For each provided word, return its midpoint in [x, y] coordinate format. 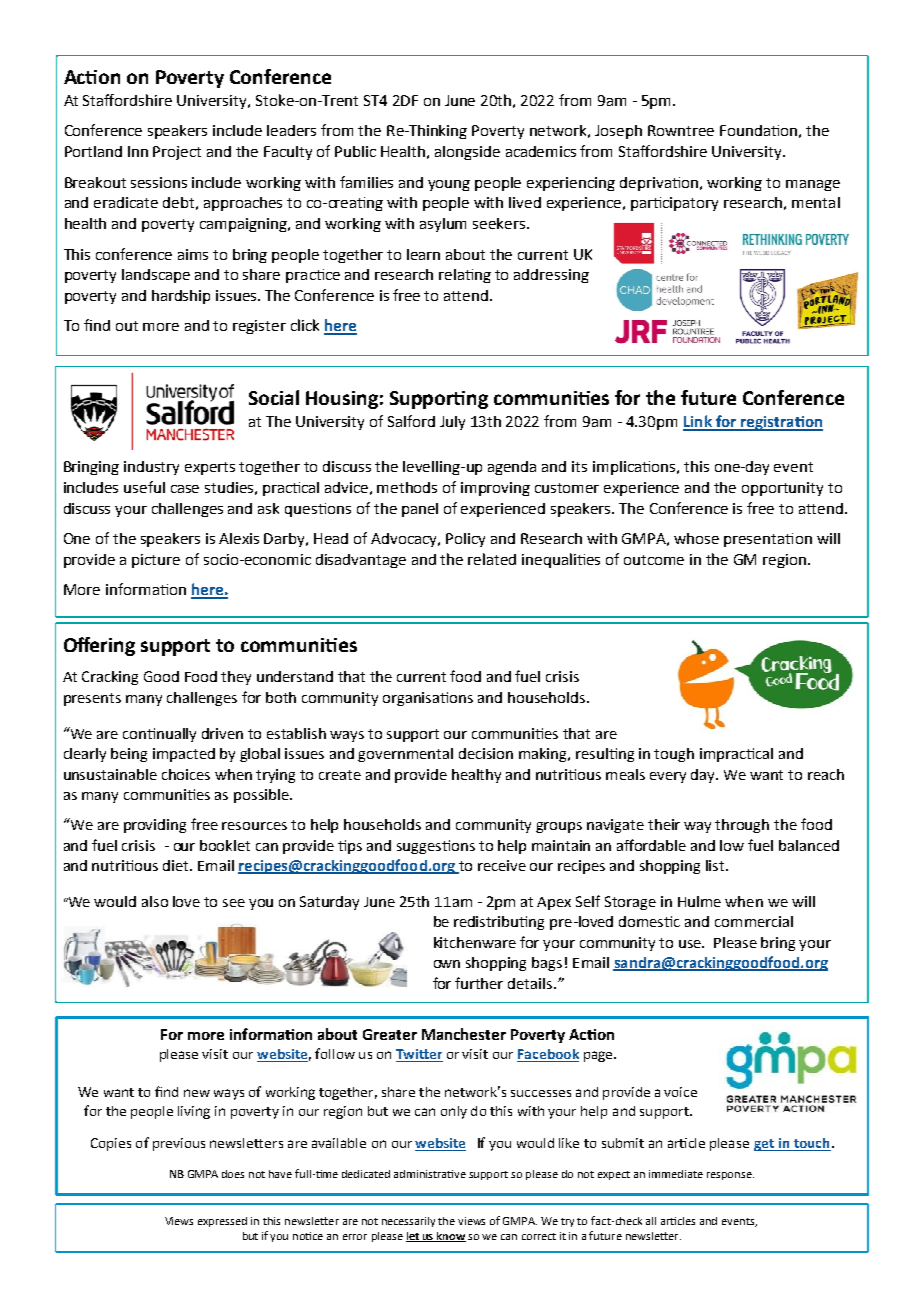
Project [177, 153]
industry [151, 468]
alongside [467, 153]
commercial [754, 921]
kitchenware [475, 942]
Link [698, 422]
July [452, 423]
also [155, 901]
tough [674, 755]
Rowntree [681, 130]
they [236, 678]
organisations [428, 699]
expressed [222, 1222]
